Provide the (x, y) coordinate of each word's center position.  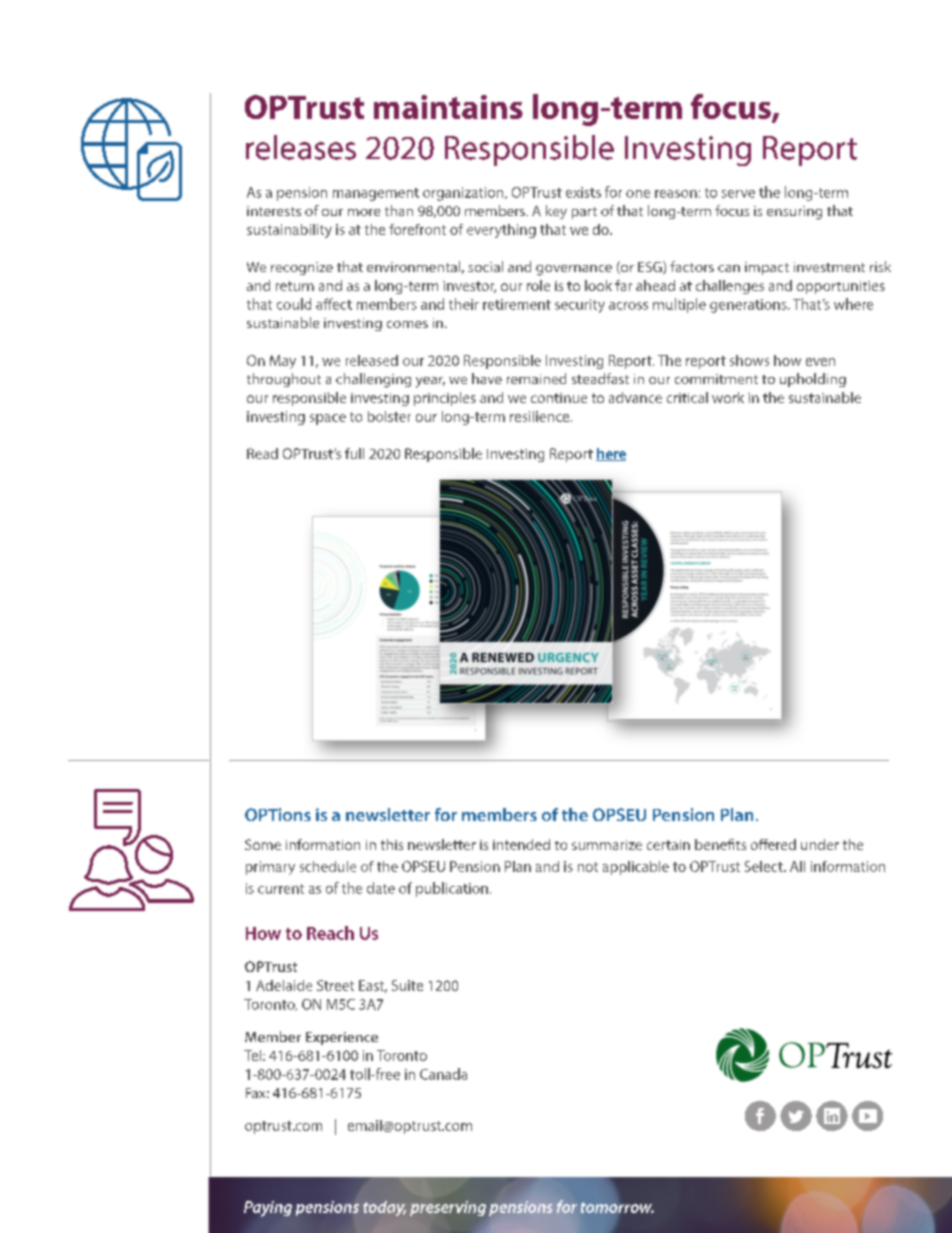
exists (583, 192)
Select (765, 866)
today (384, 1208)
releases (301, 147)
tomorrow (617, 1207)
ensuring (794, 213)
